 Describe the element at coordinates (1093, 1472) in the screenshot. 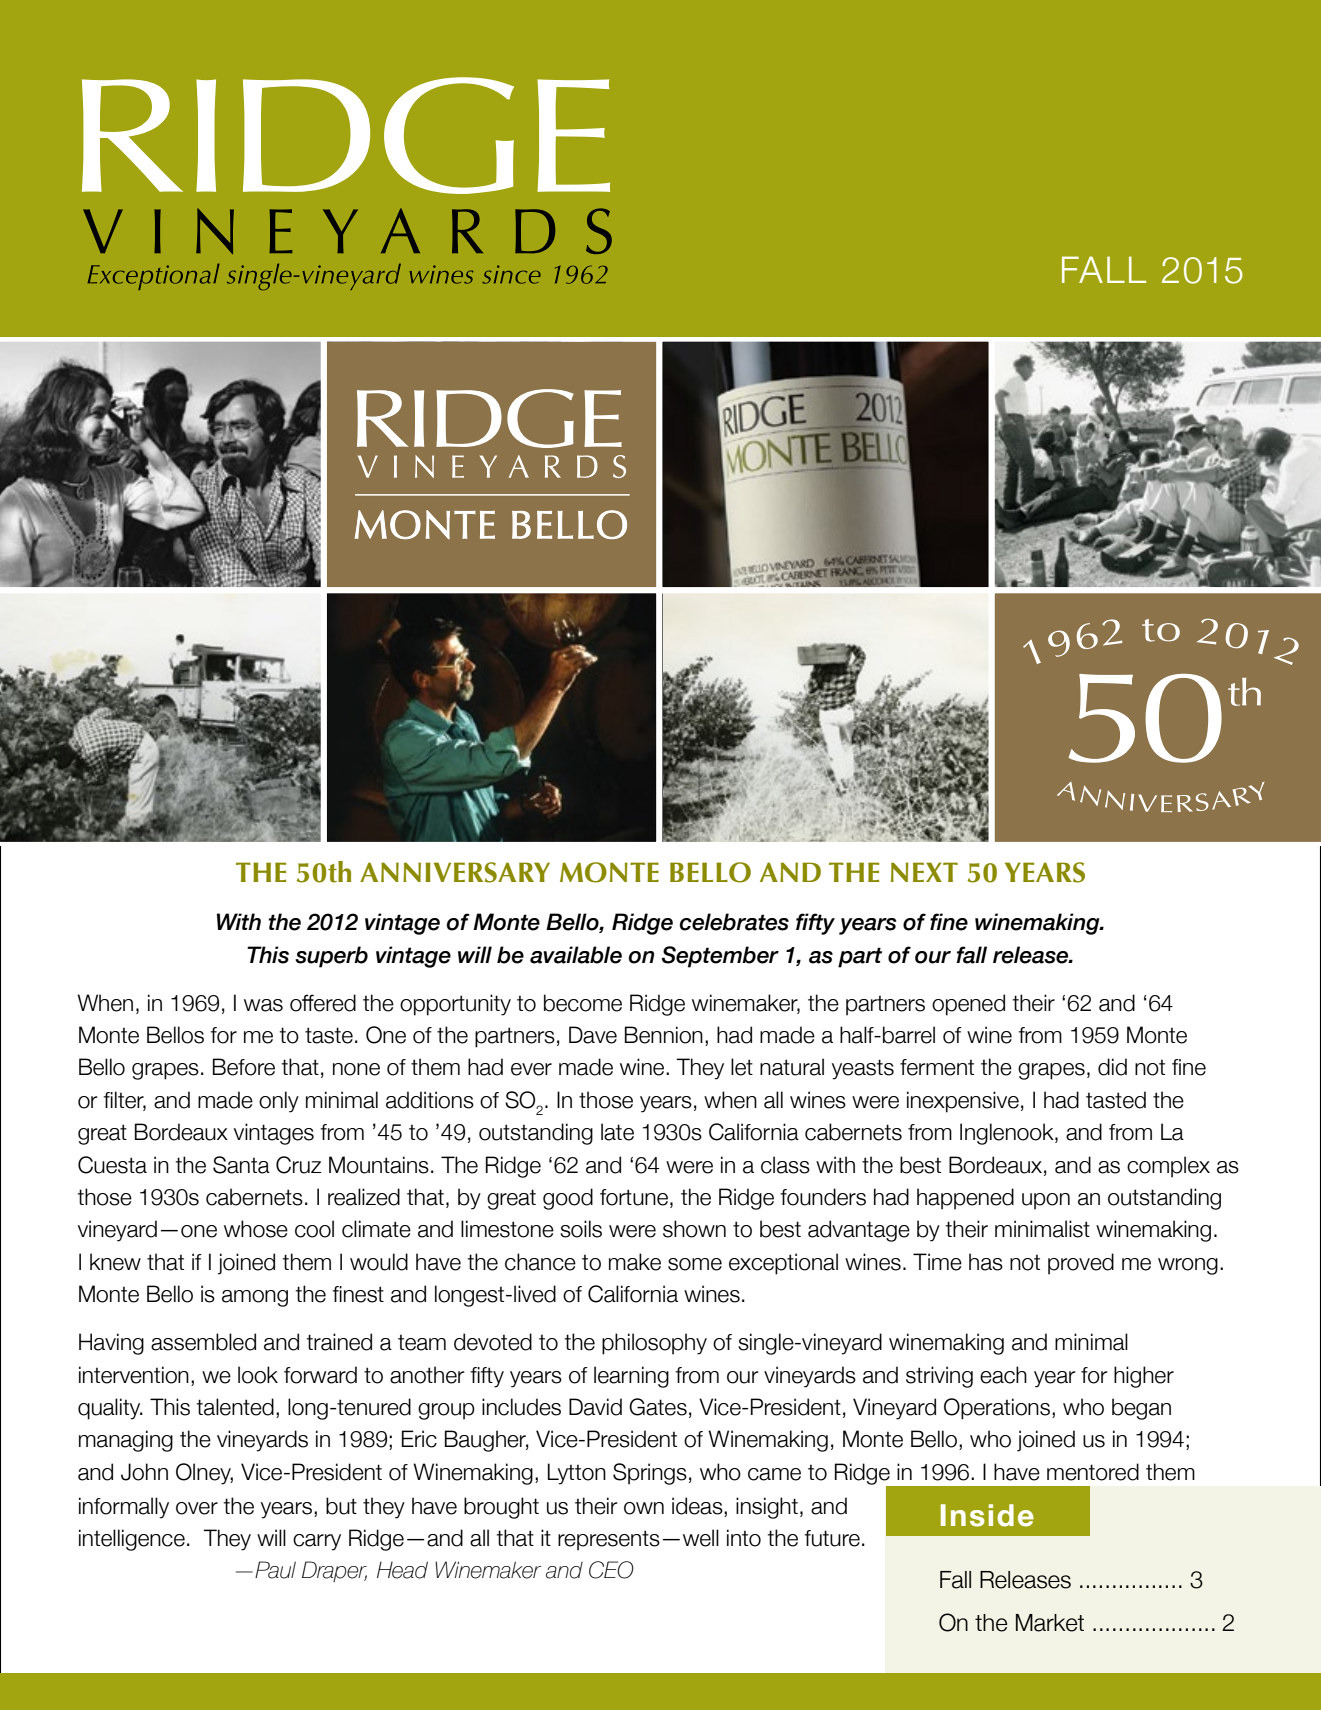

I see `mentored` at that location.
